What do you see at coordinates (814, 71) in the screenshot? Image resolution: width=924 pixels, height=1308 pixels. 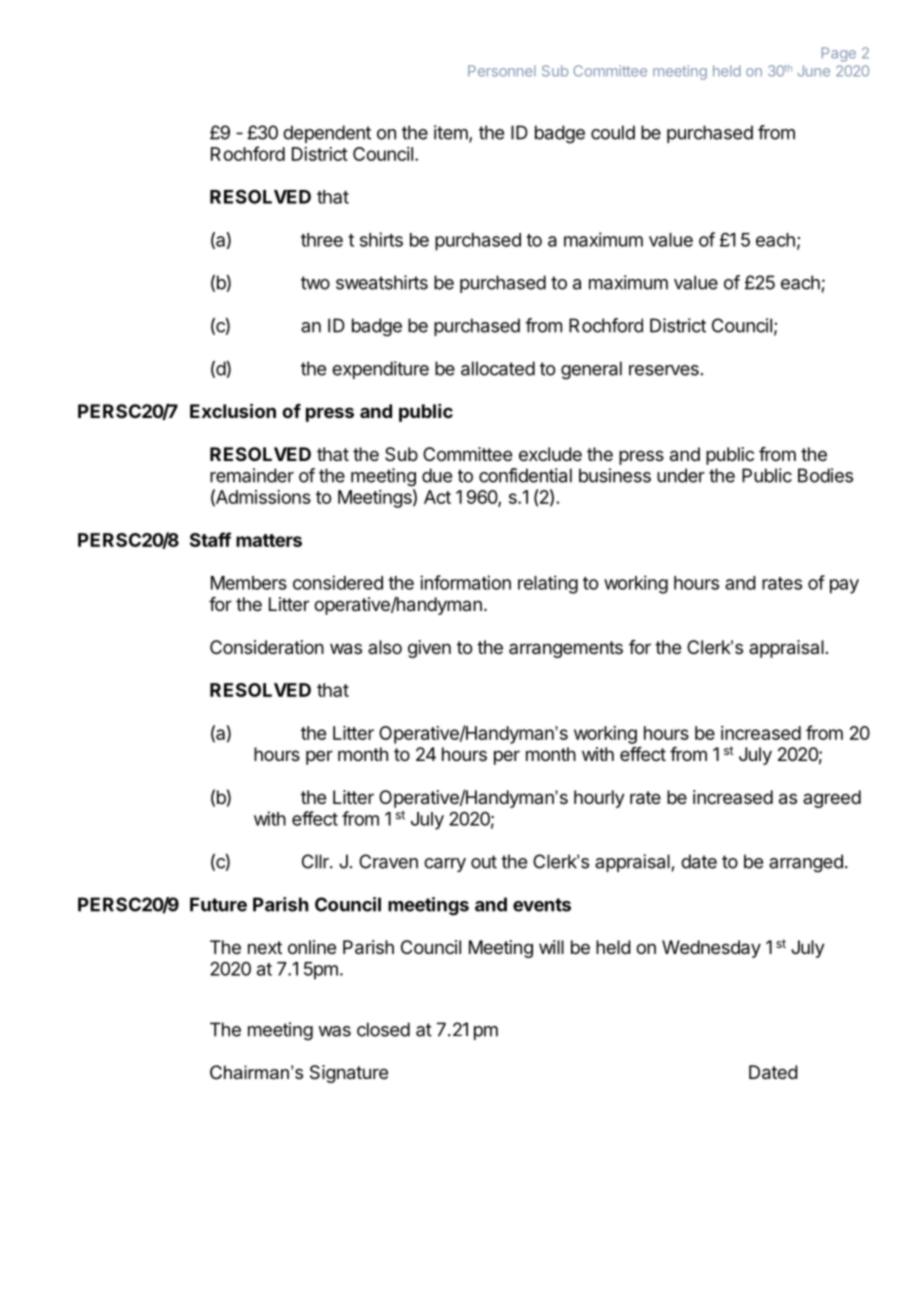 I see `June` at bounding box center [814, 71].
